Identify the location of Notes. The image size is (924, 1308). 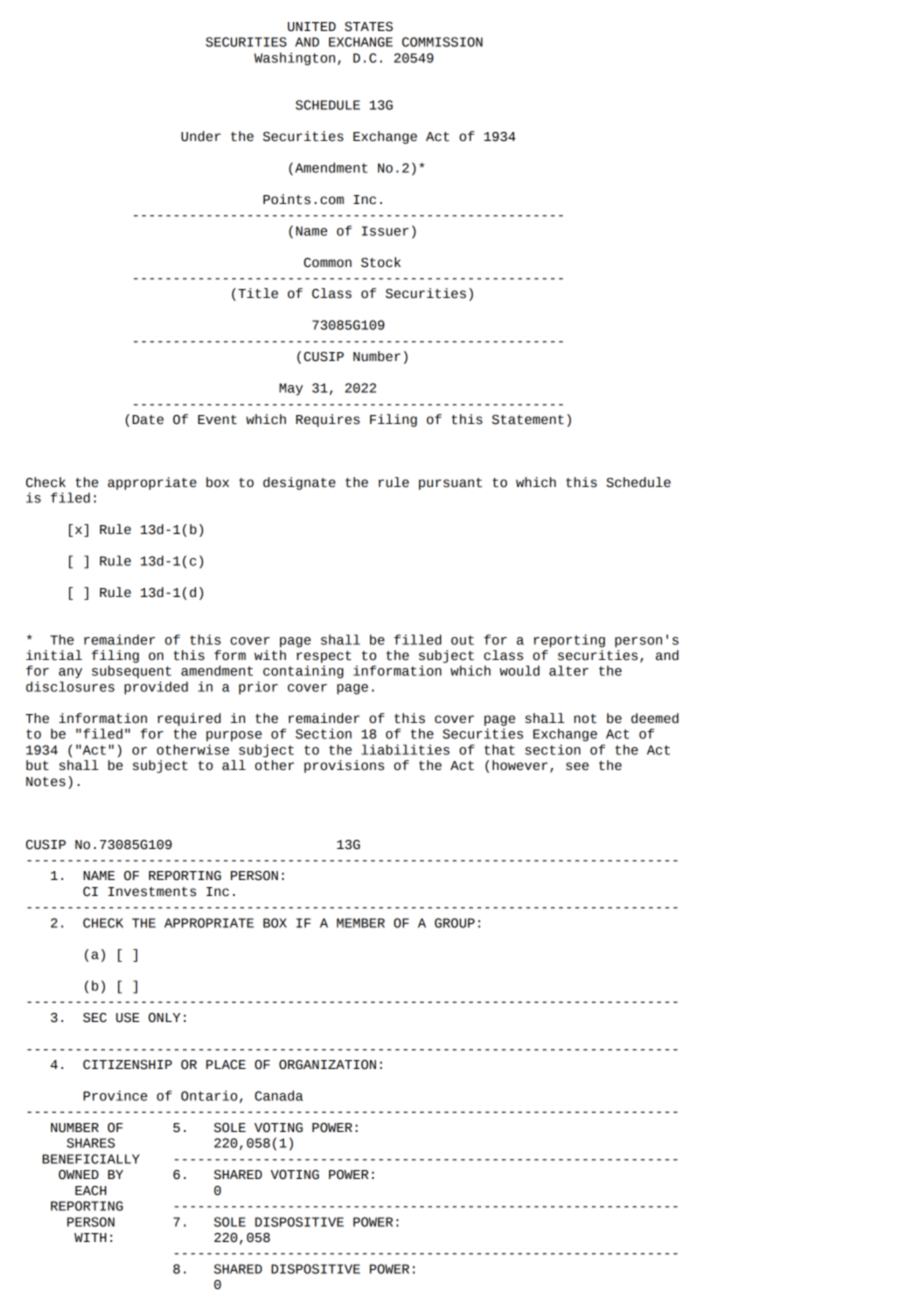
(45, 782).
